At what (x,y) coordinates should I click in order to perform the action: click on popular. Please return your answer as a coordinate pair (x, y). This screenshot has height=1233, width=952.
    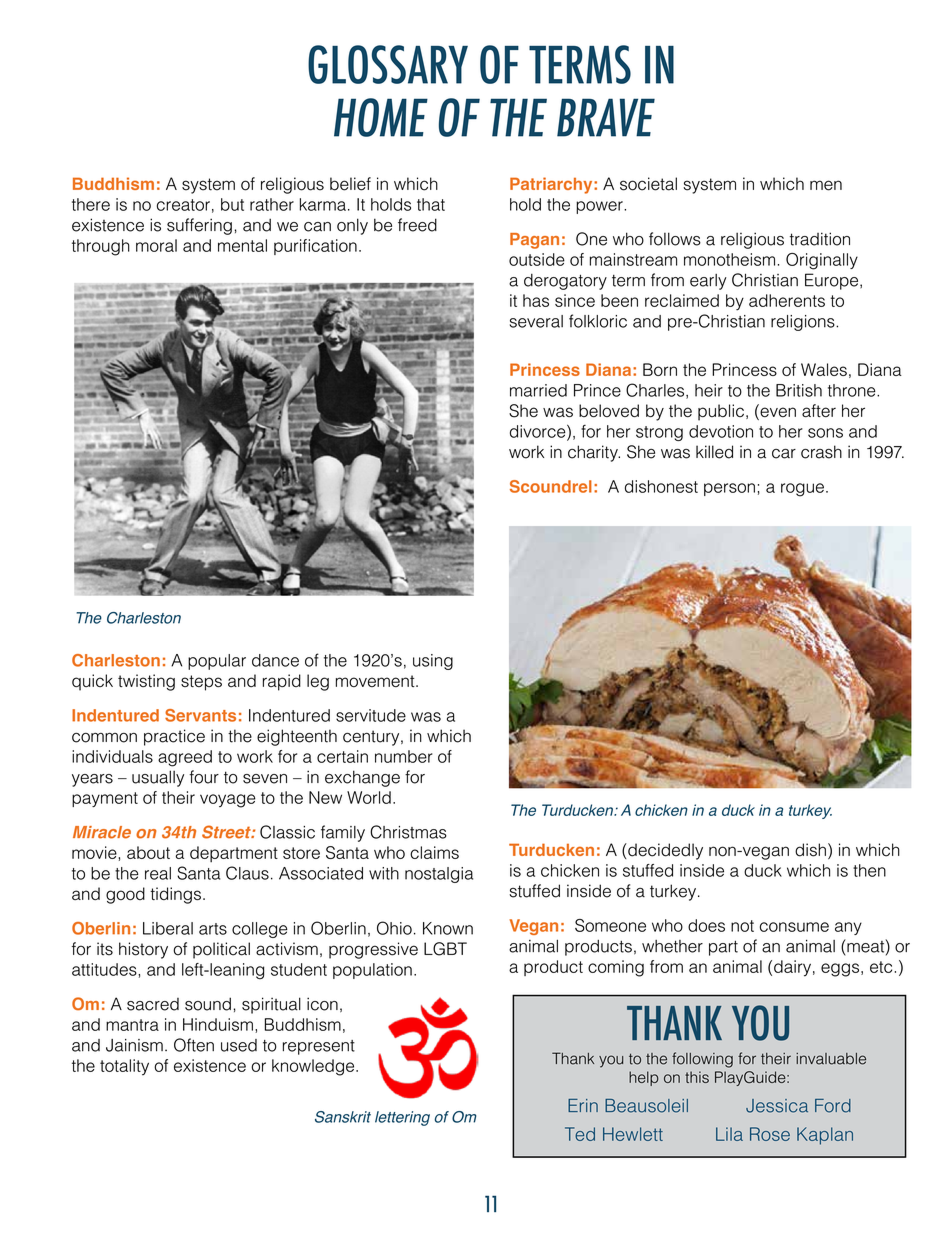
    Looking at the image, I should click on (217, 662).
